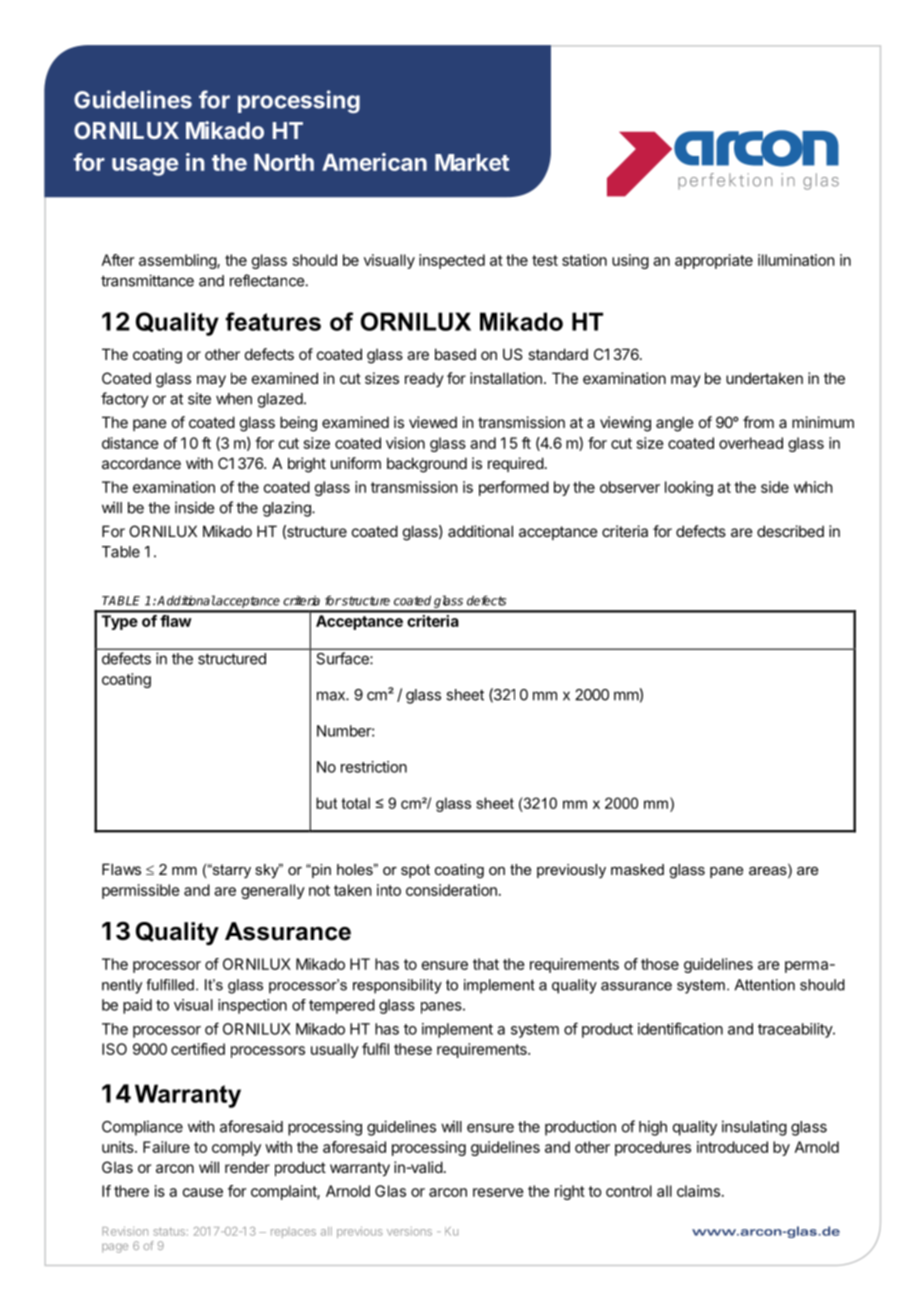  Describe the element at coordinates (145, 167) in the screenshot. I see `usage` at that location.
